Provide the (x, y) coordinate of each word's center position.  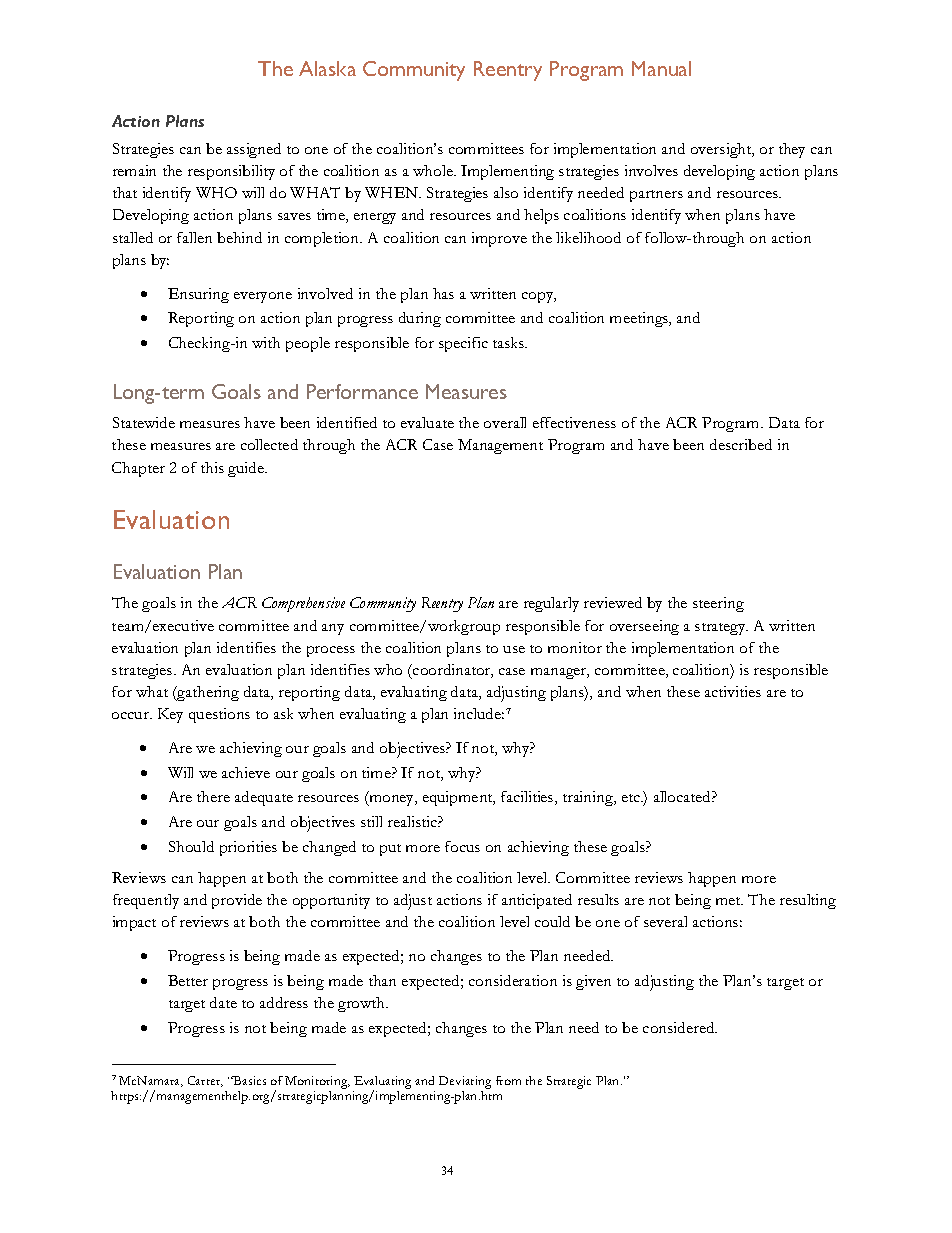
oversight (722, 150)
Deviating (465, 1082)
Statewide (144, 422)
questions (219, 715)
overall (505, 422)
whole (434, 170)
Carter (205, 1081)
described (741, 444)
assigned (254, 150)
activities (733, 691)
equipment (459, 798)
